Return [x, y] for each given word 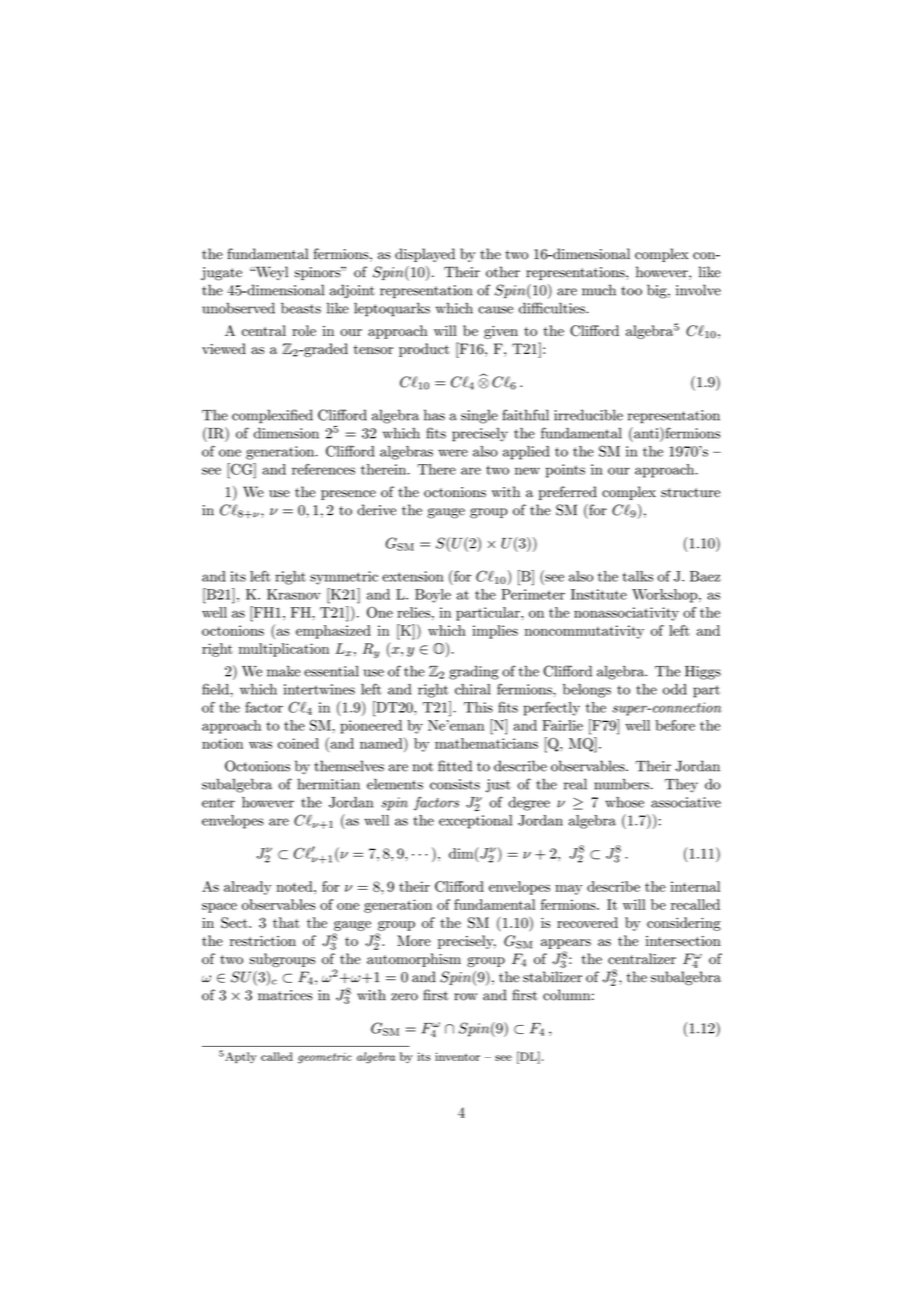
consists [455, 784]
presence [348, 495]
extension [412, 576]
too [631, 291]
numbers [621, 784]
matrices [285, 995]
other [503, 272]
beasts [301, 308]
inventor [457, 1056]
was [260, 745]
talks [638, 576]
